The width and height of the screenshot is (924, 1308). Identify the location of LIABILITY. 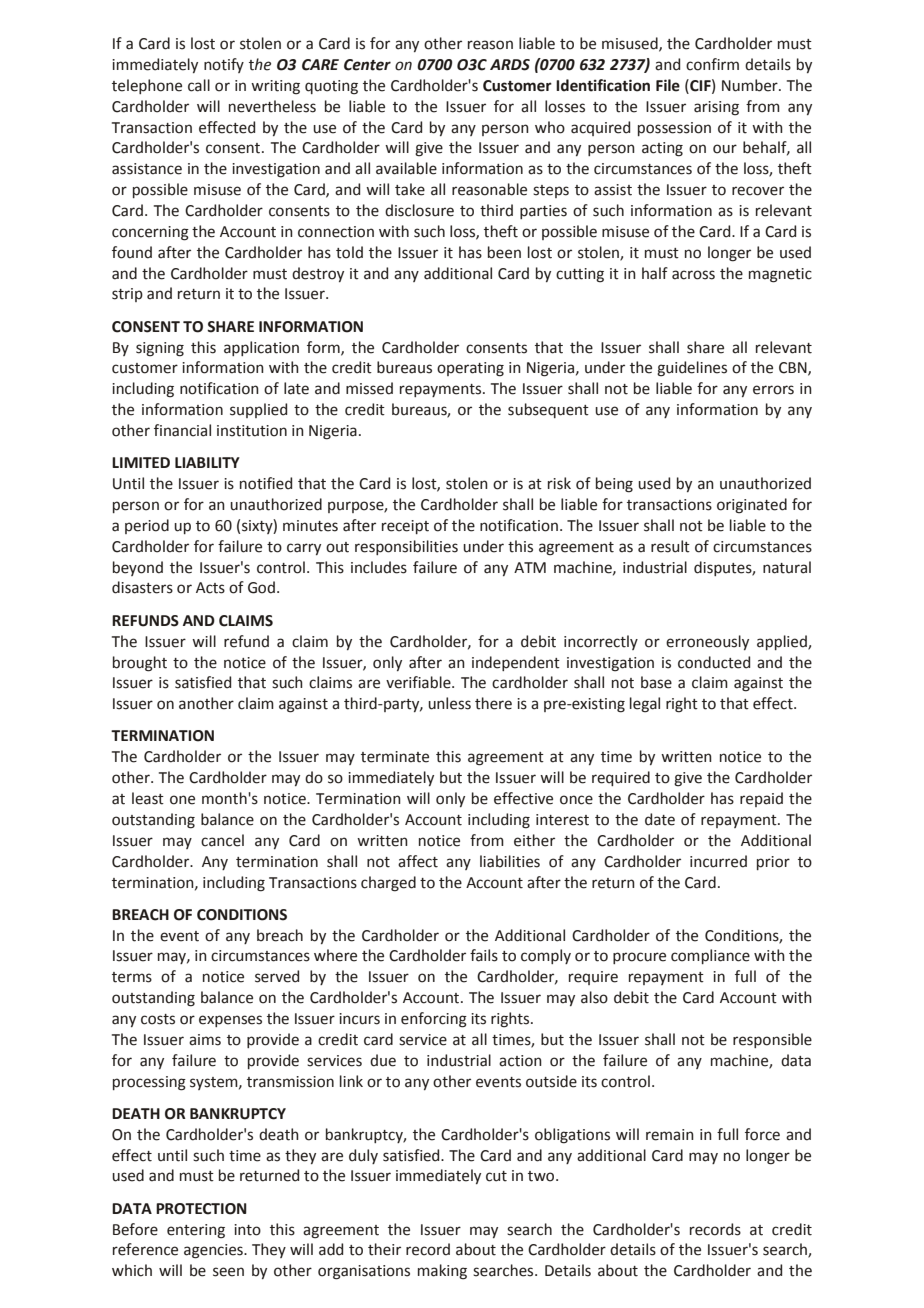
(207, 462).
